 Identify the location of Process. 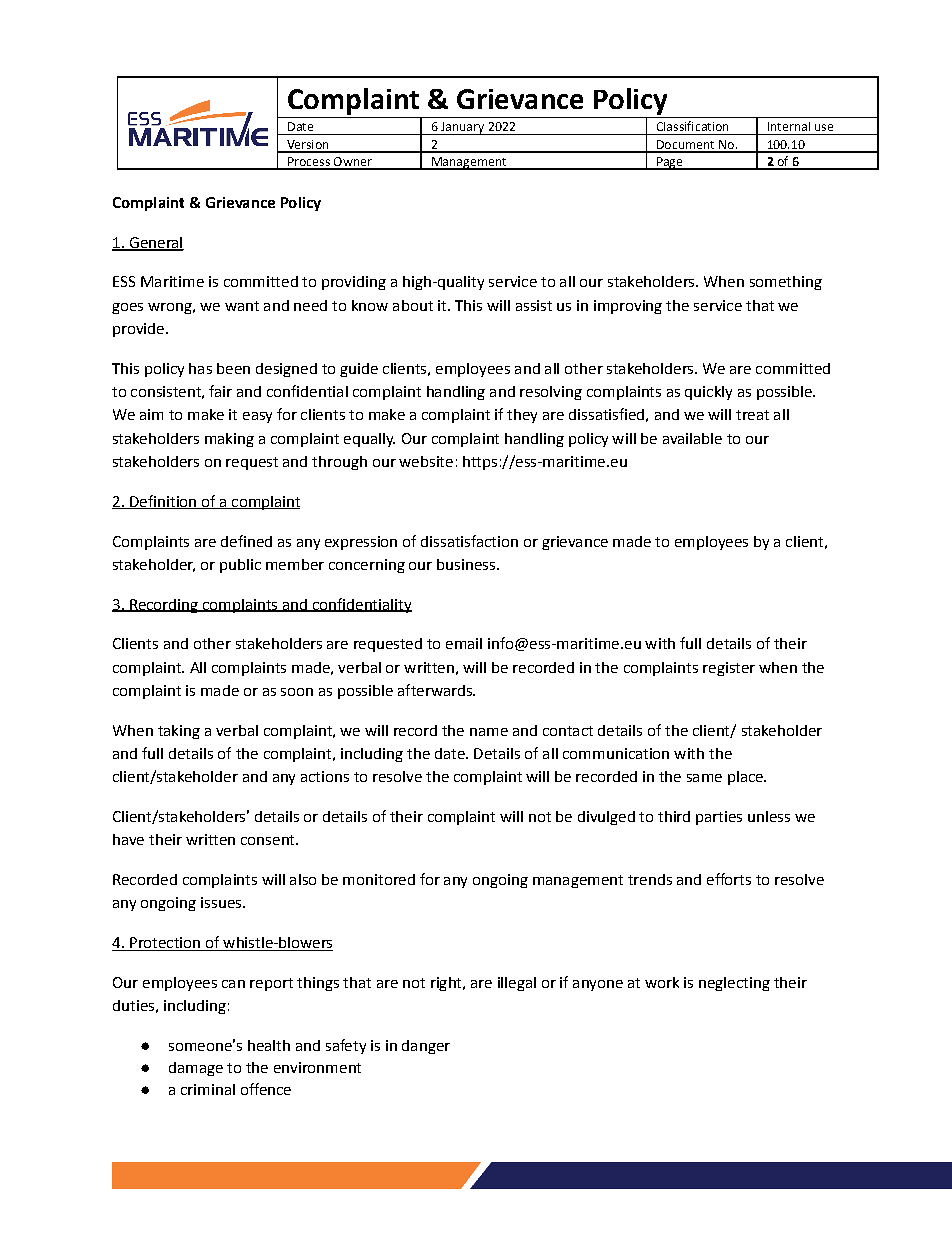
(309, 163).
